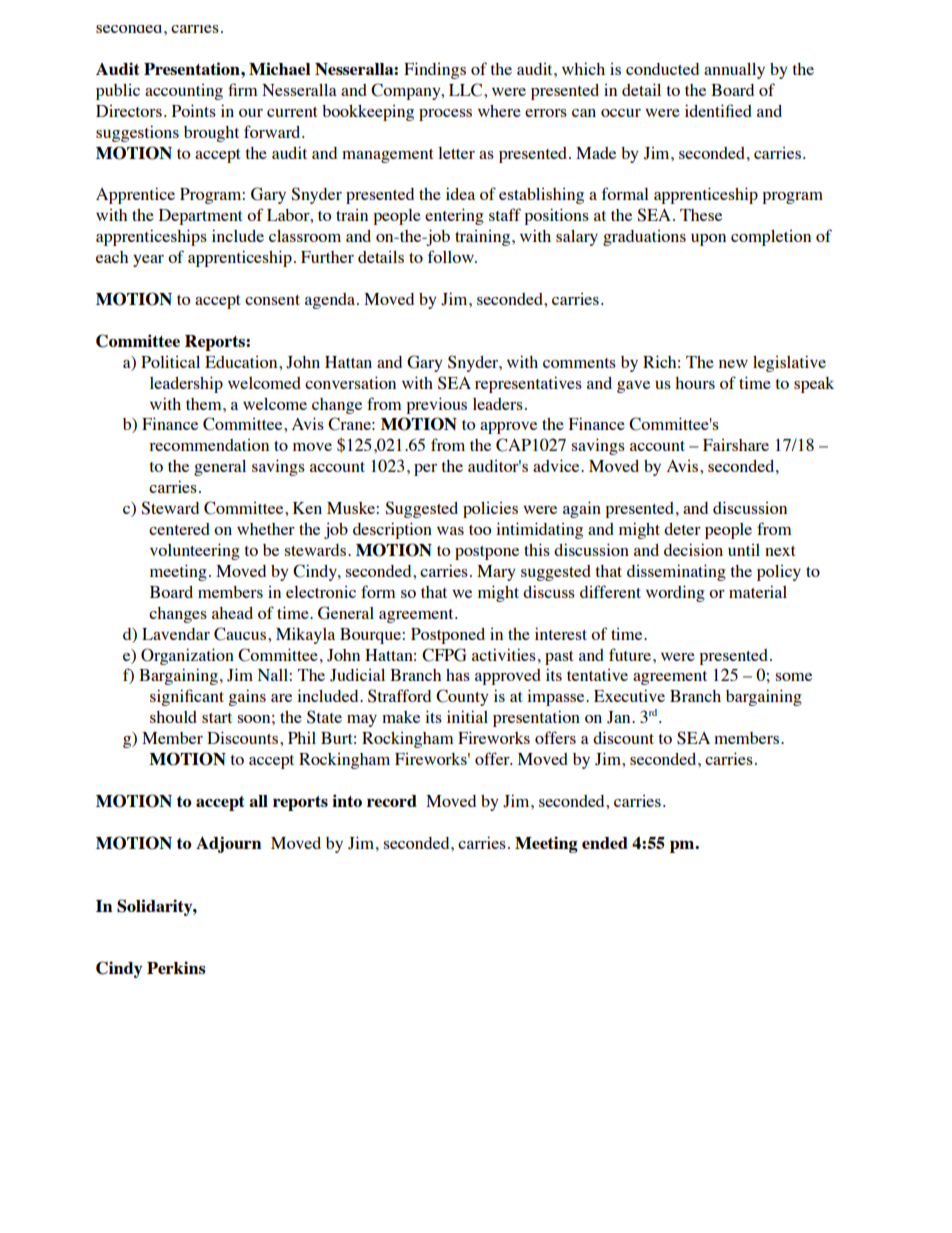 Image resolution: width=952 pixels, height=1233 pixels. What do you see at coordinates (176, 967) in the document?
I see `Perkins` at bounding box center [176, 967].
